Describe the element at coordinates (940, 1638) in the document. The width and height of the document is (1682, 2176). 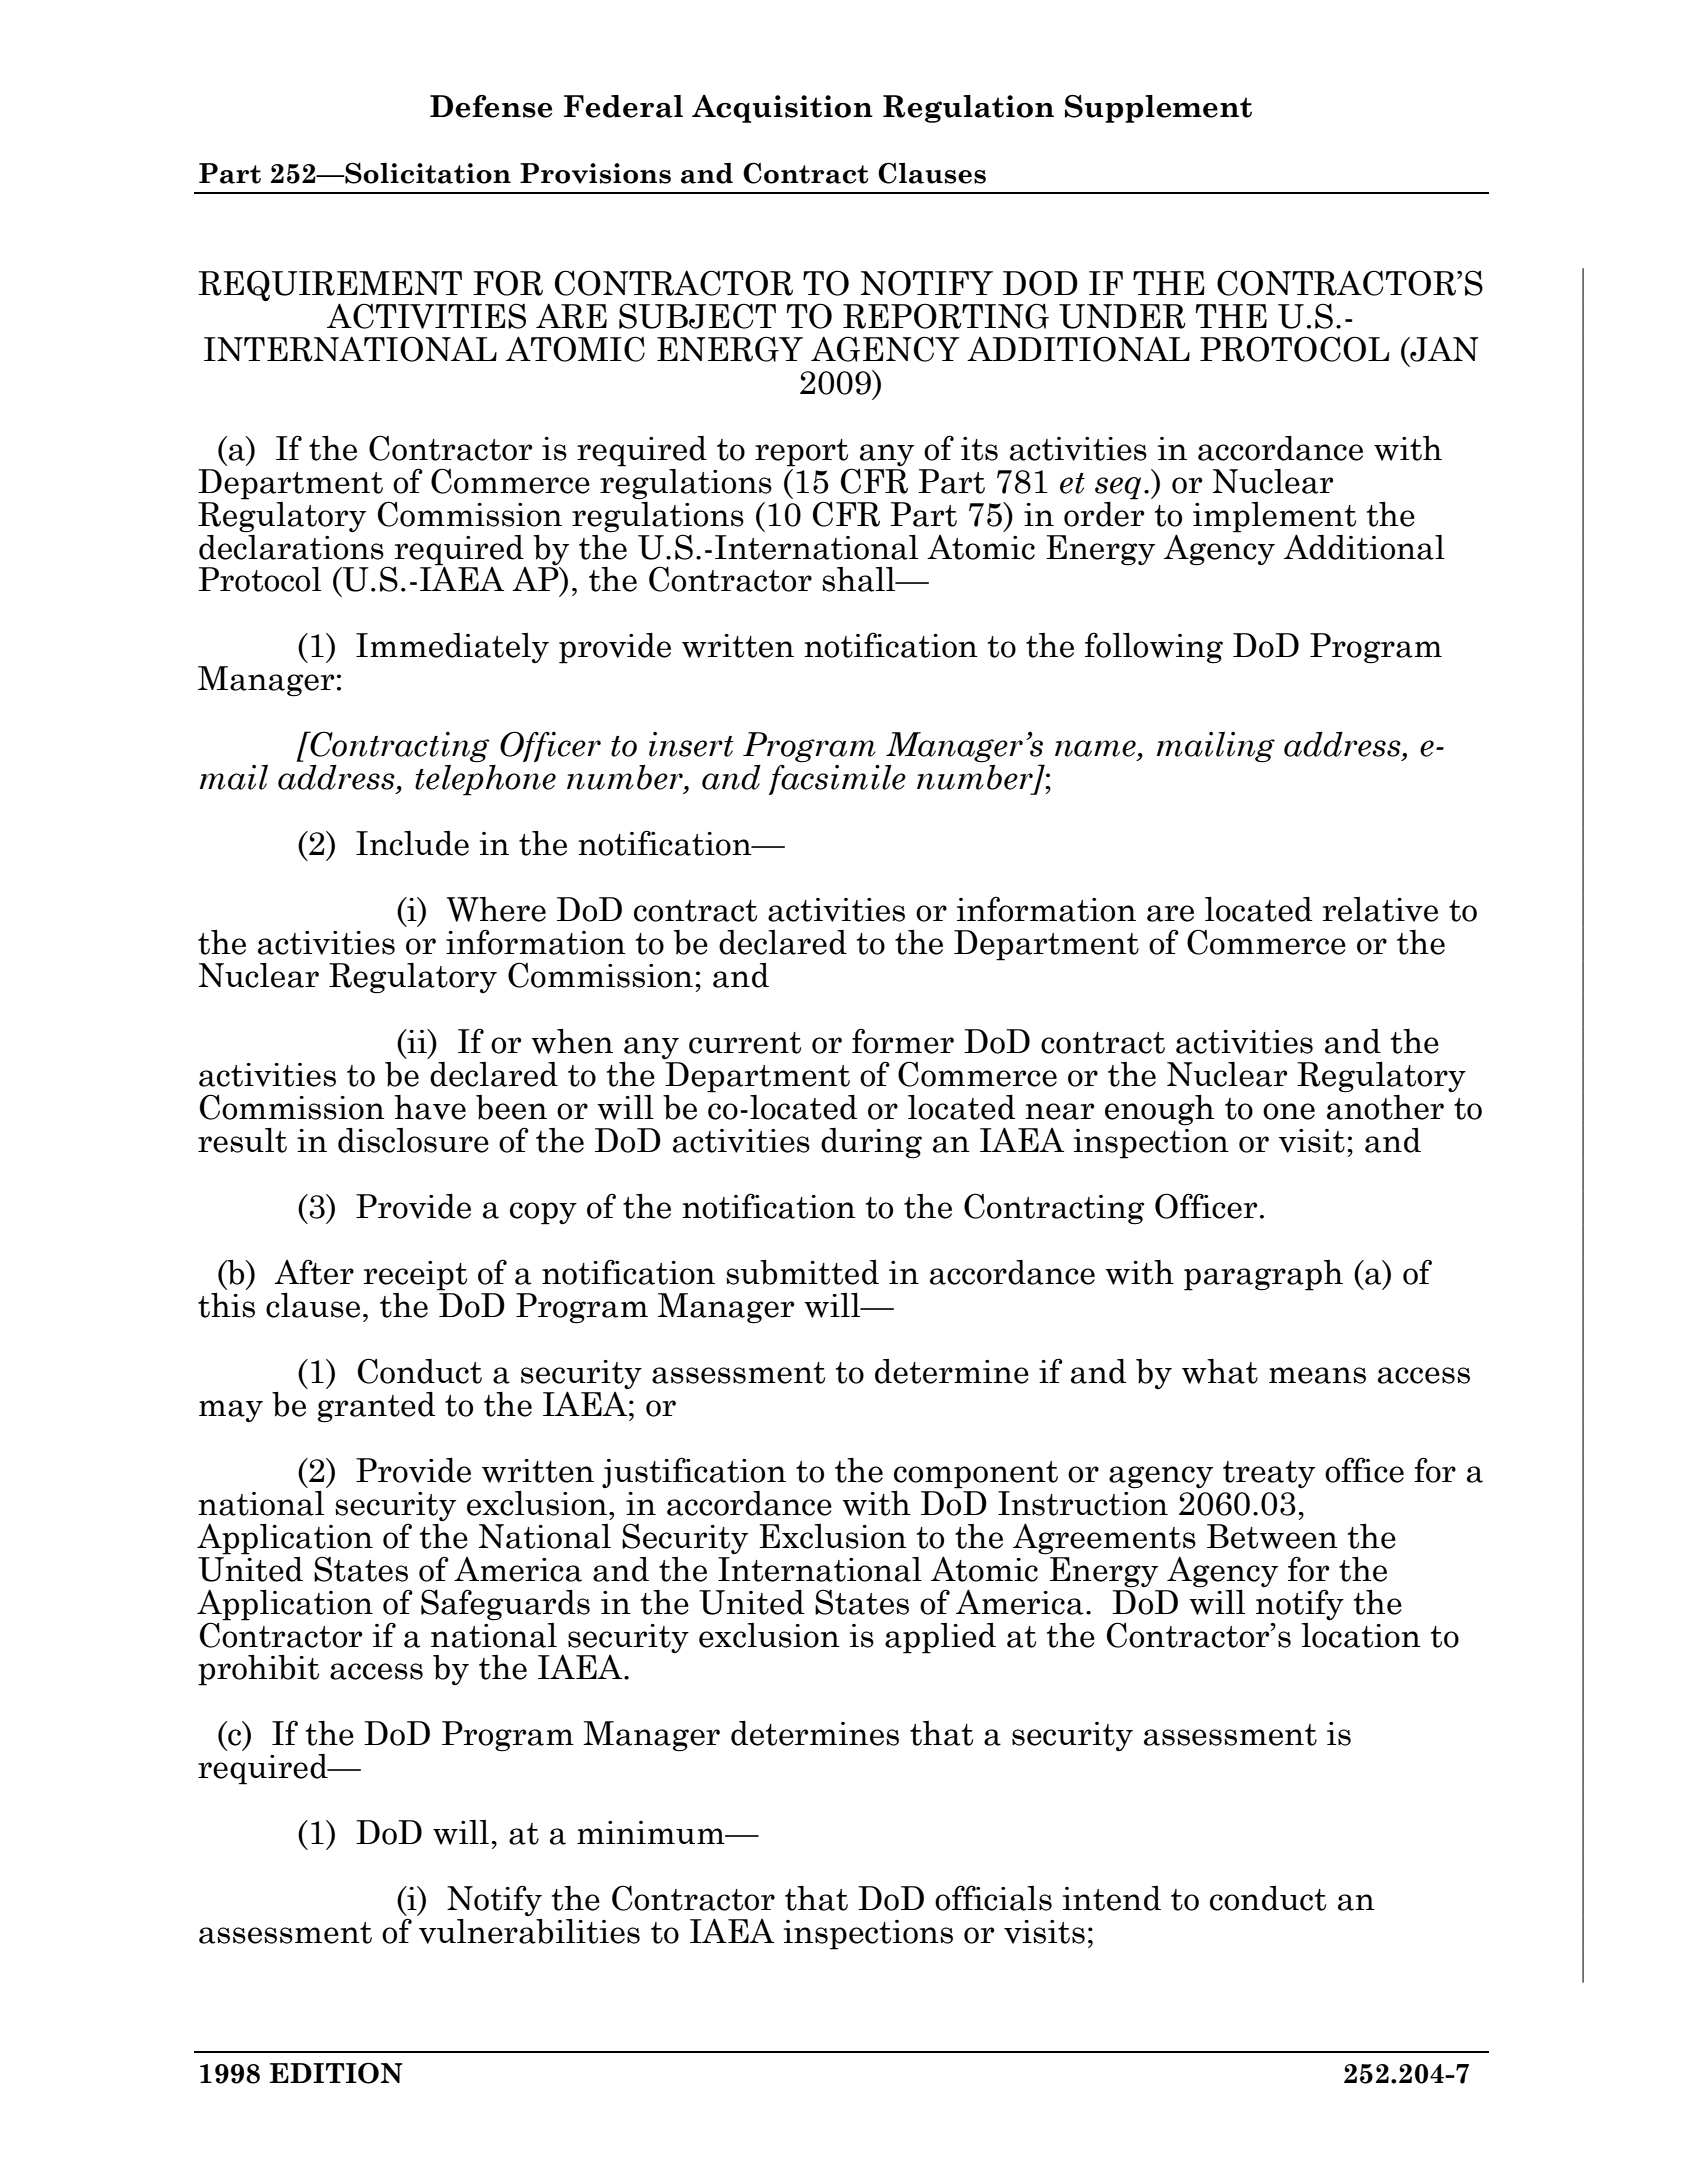
I see `applied` at that location.
